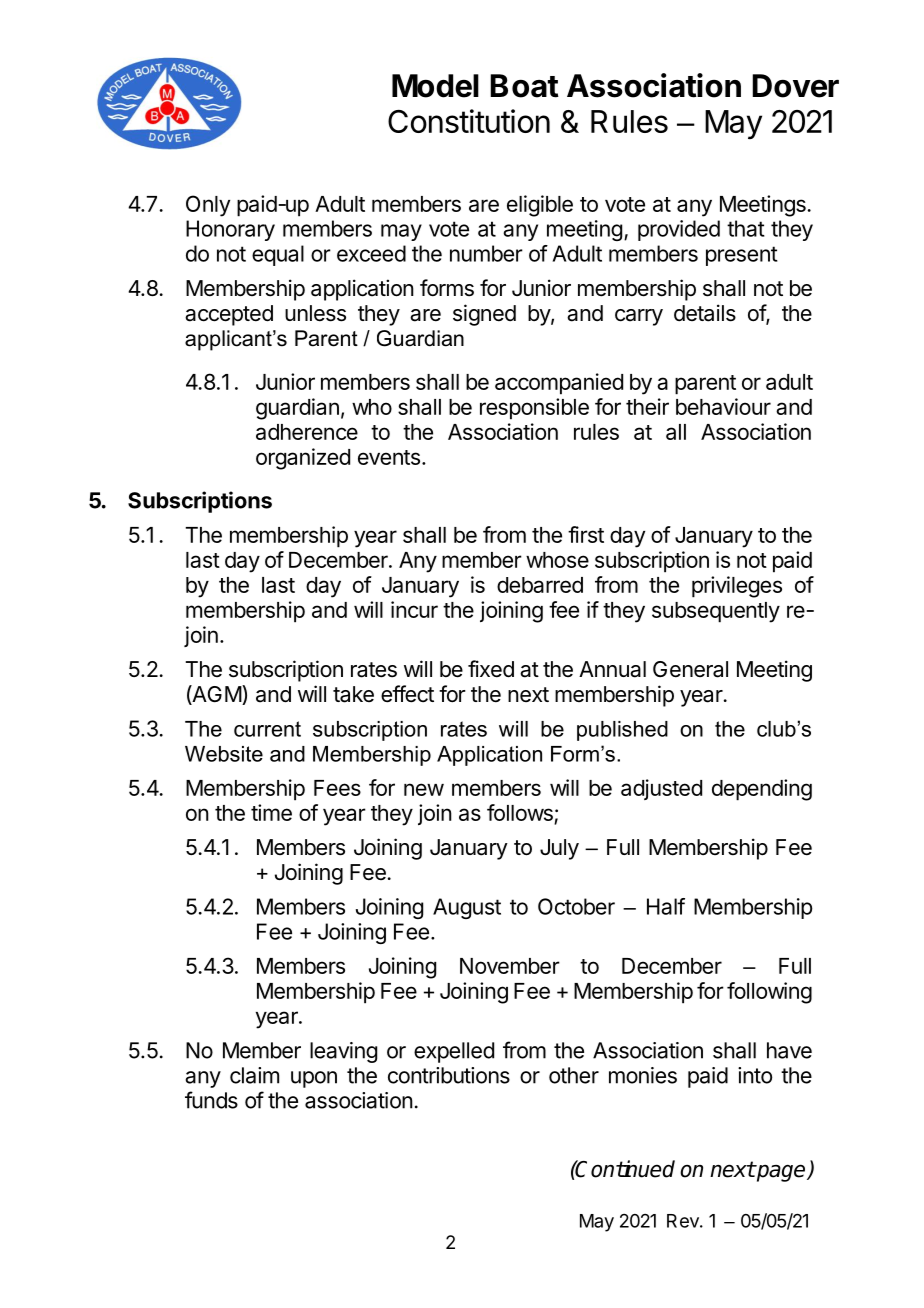 This document has width=924, height=1308. What do you see at coordinates (521, 814) in the document?
I see `follows` at bounding box center [521, 814].
